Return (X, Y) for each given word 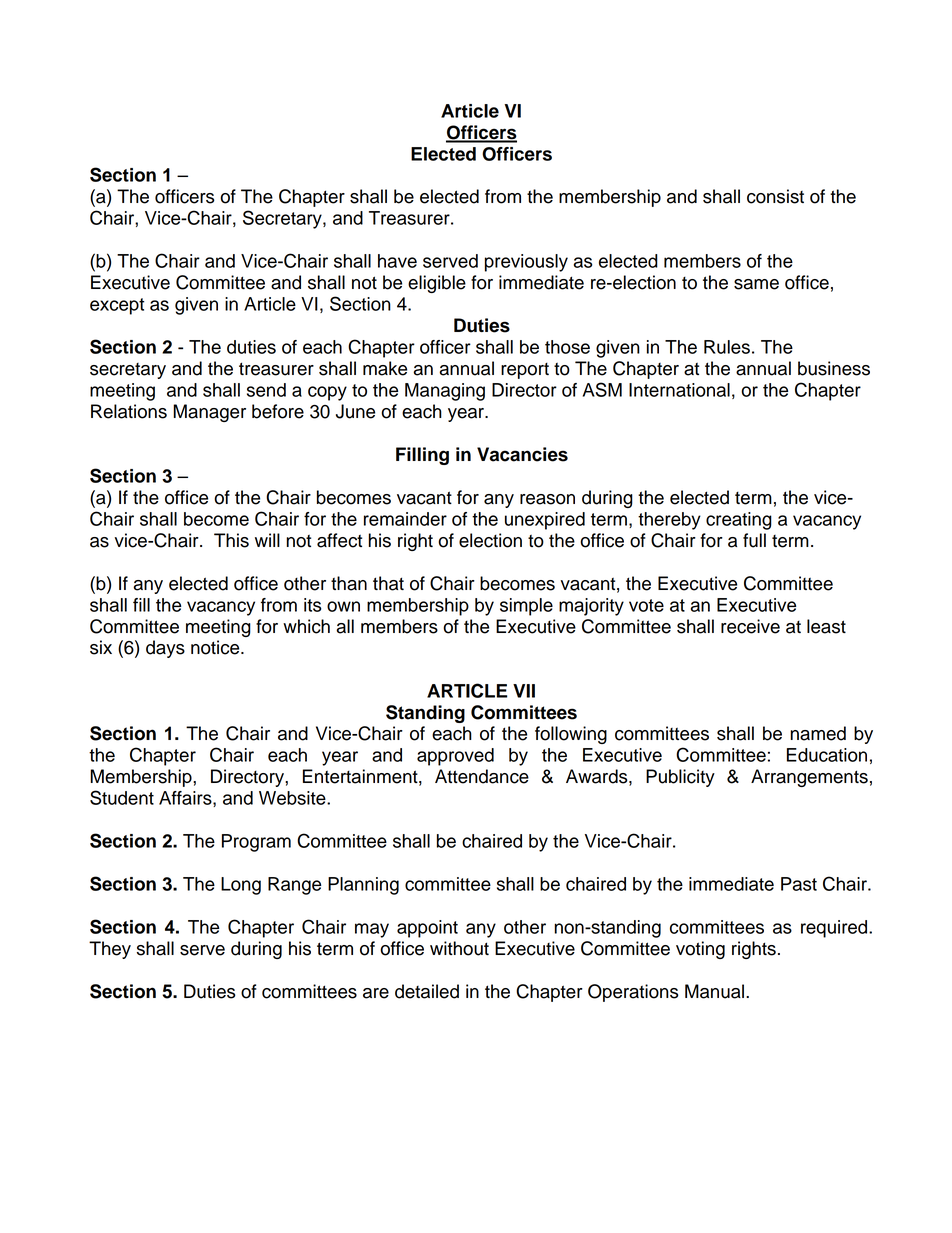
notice (216, 647)
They (110, 950)
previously (526, 263)
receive (750, 626)
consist (775, 196)
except (117, 306)
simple (526, 607)
